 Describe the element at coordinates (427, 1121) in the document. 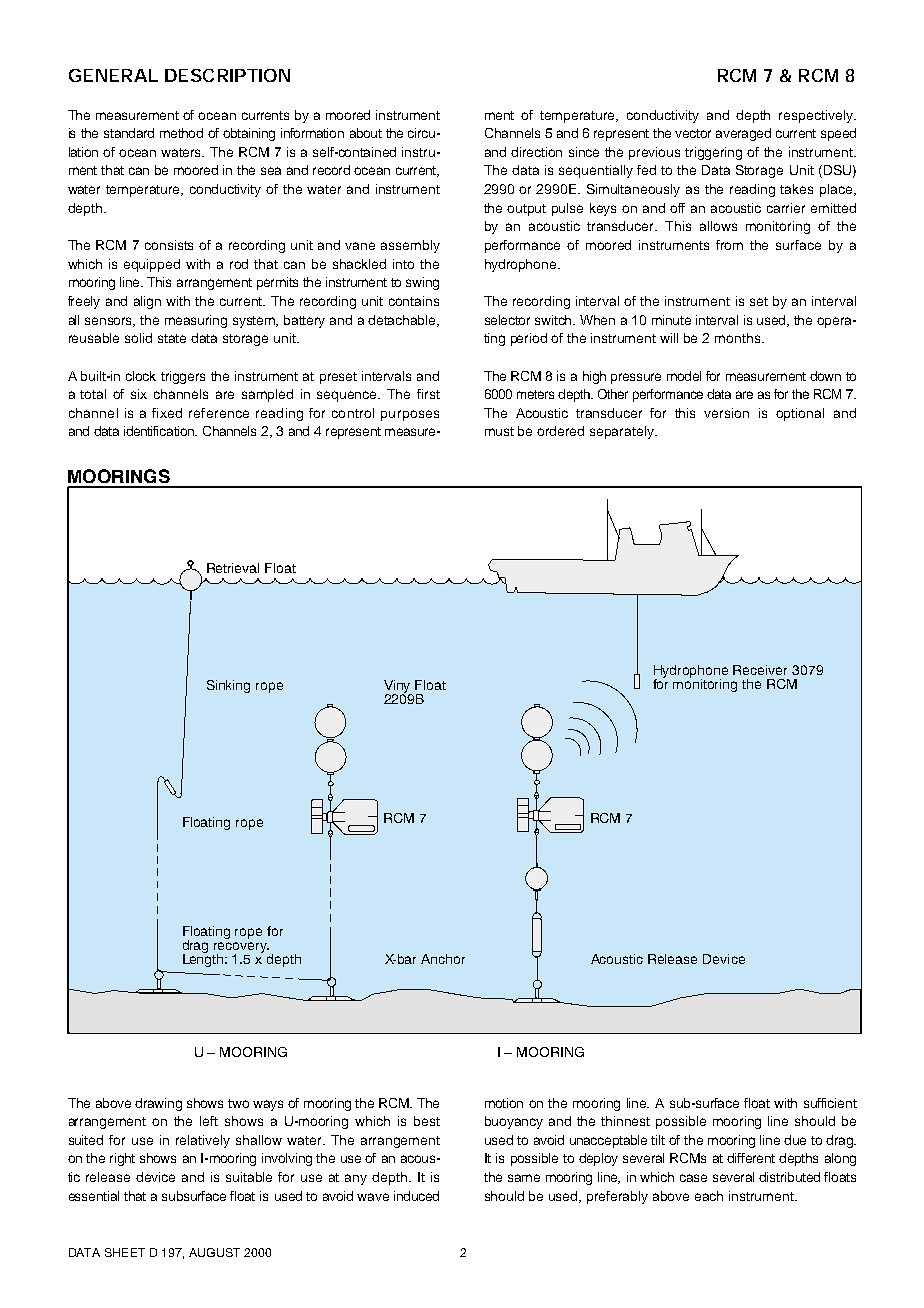

I see `best` at that location.
